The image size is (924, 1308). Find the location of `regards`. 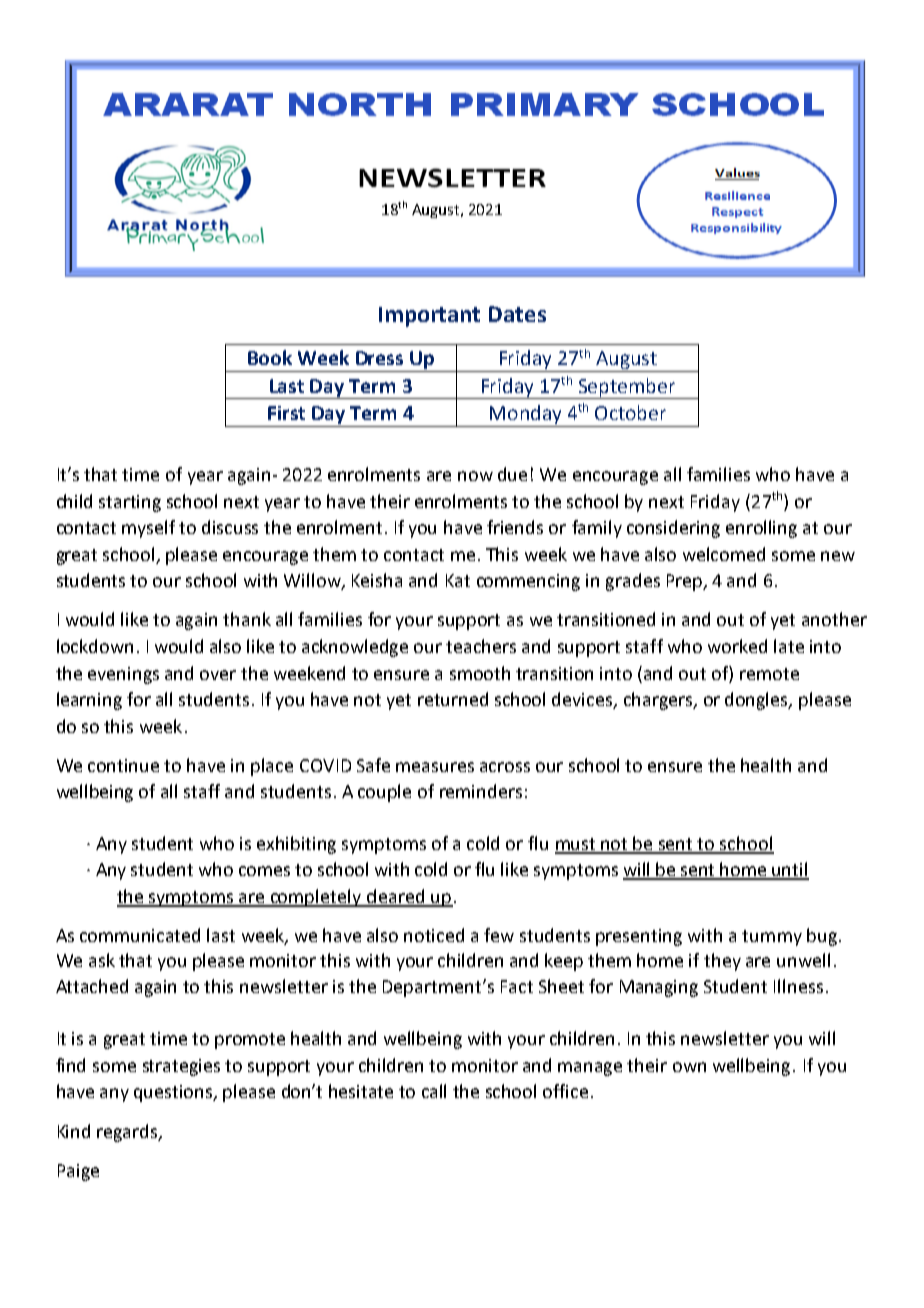

regards is located at coordinates (128, 1133).
